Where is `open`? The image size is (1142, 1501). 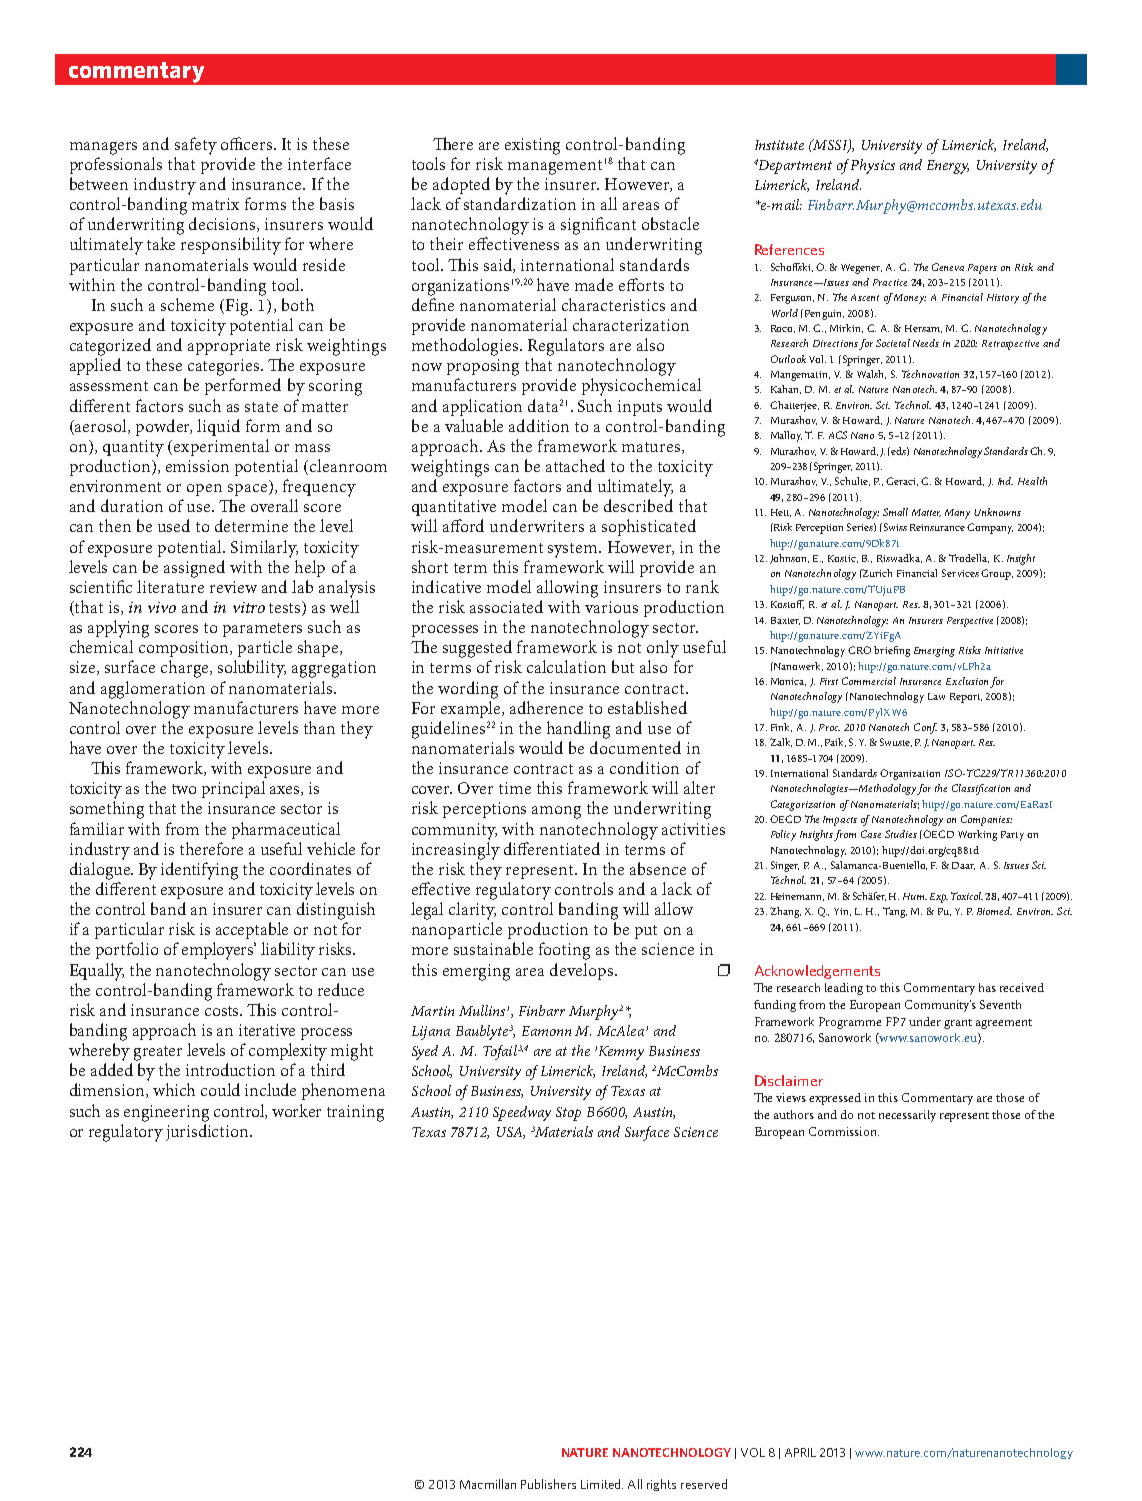 open is located at coordinates (204, 490).
